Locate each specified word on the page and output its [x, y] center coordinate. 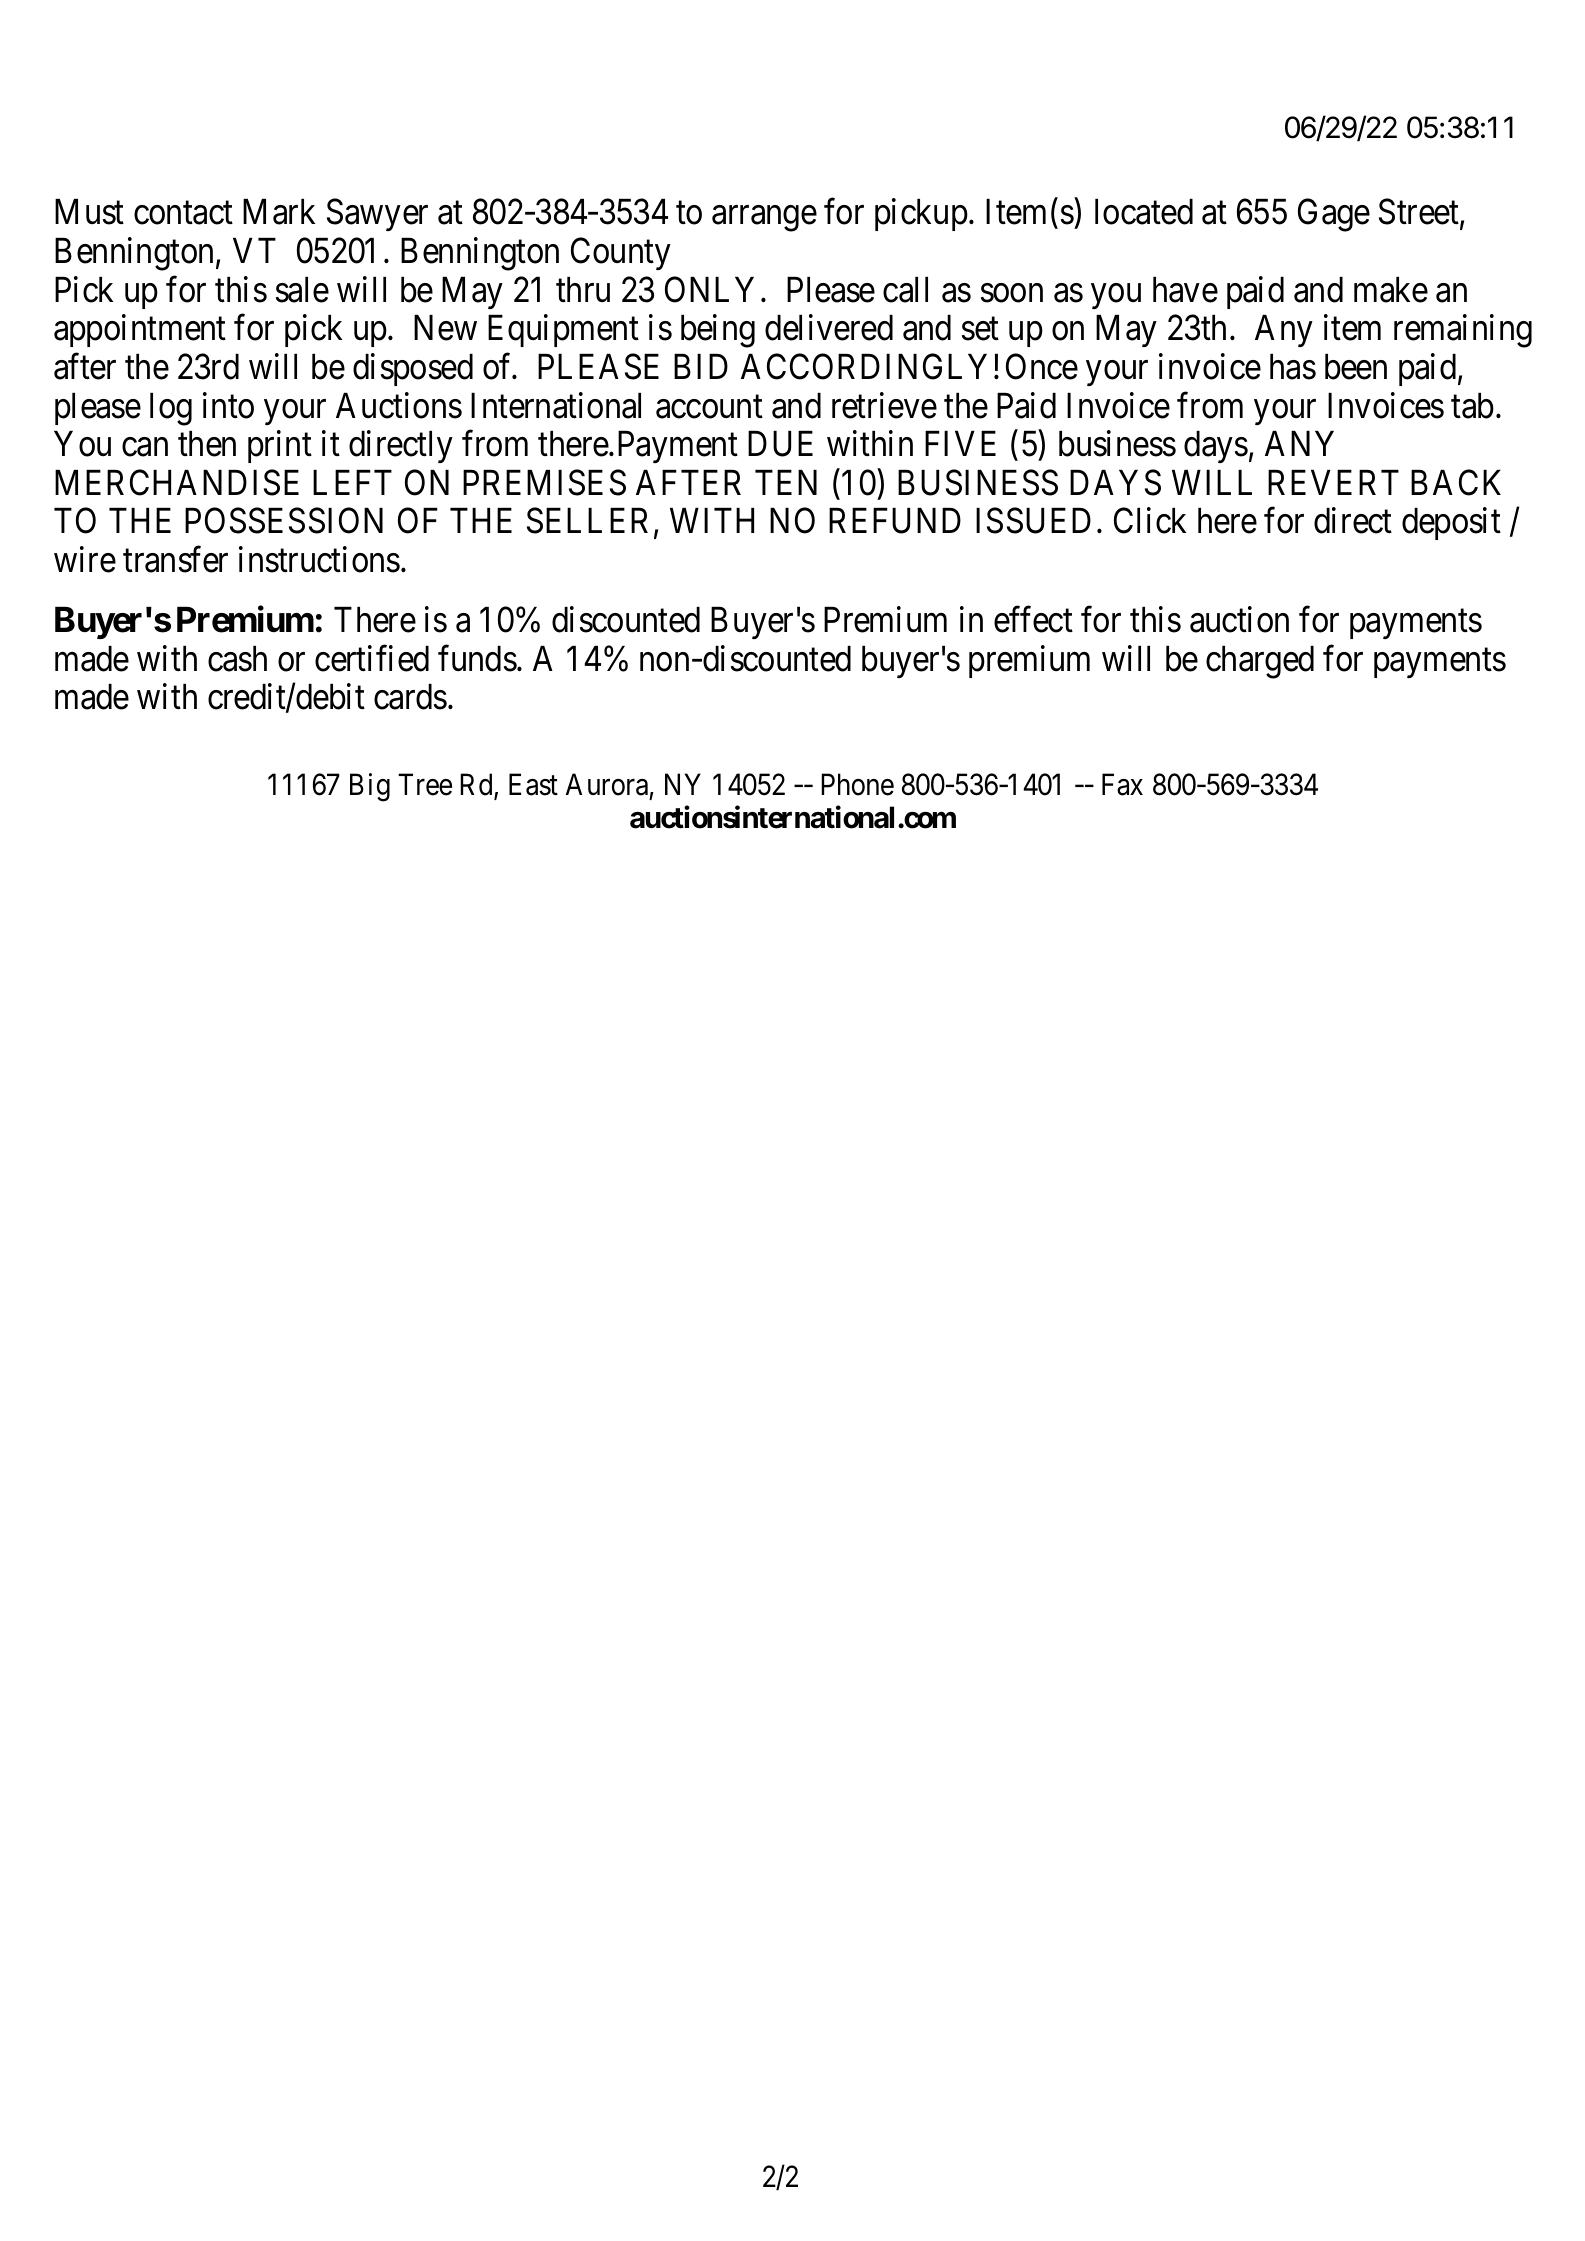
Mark [279, 212]
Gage [1334, 215]
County [621, 254]
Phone [857, 784]
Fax [1122, 785]
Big [370, 787]
